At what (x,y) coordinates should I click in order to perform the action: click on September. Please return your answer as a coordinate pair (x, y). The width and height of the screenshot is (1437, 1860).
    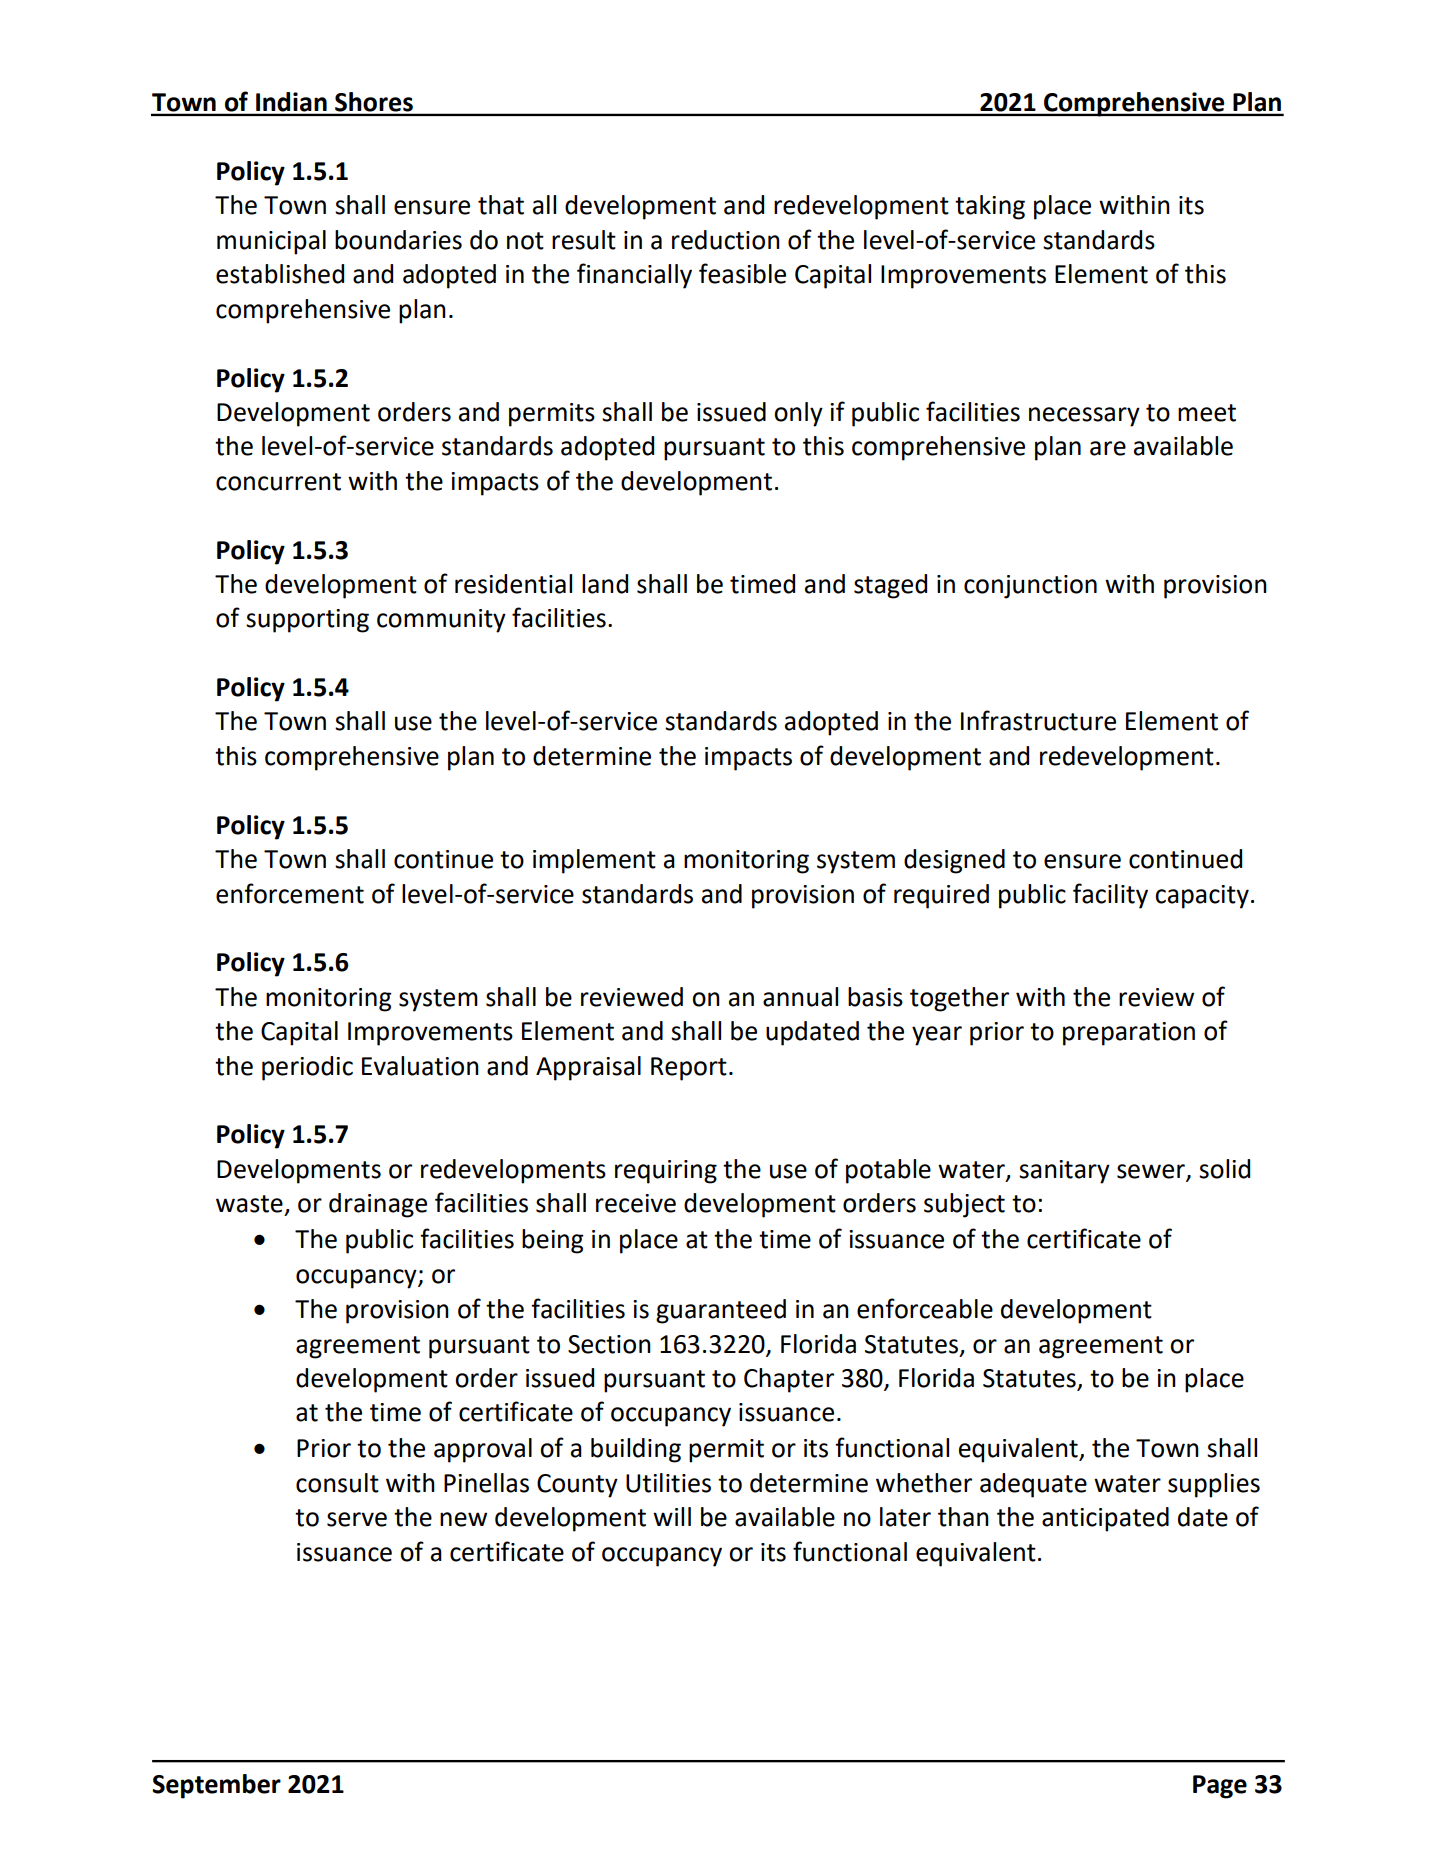
    Looking at the image, I should click on (216, 1786).
